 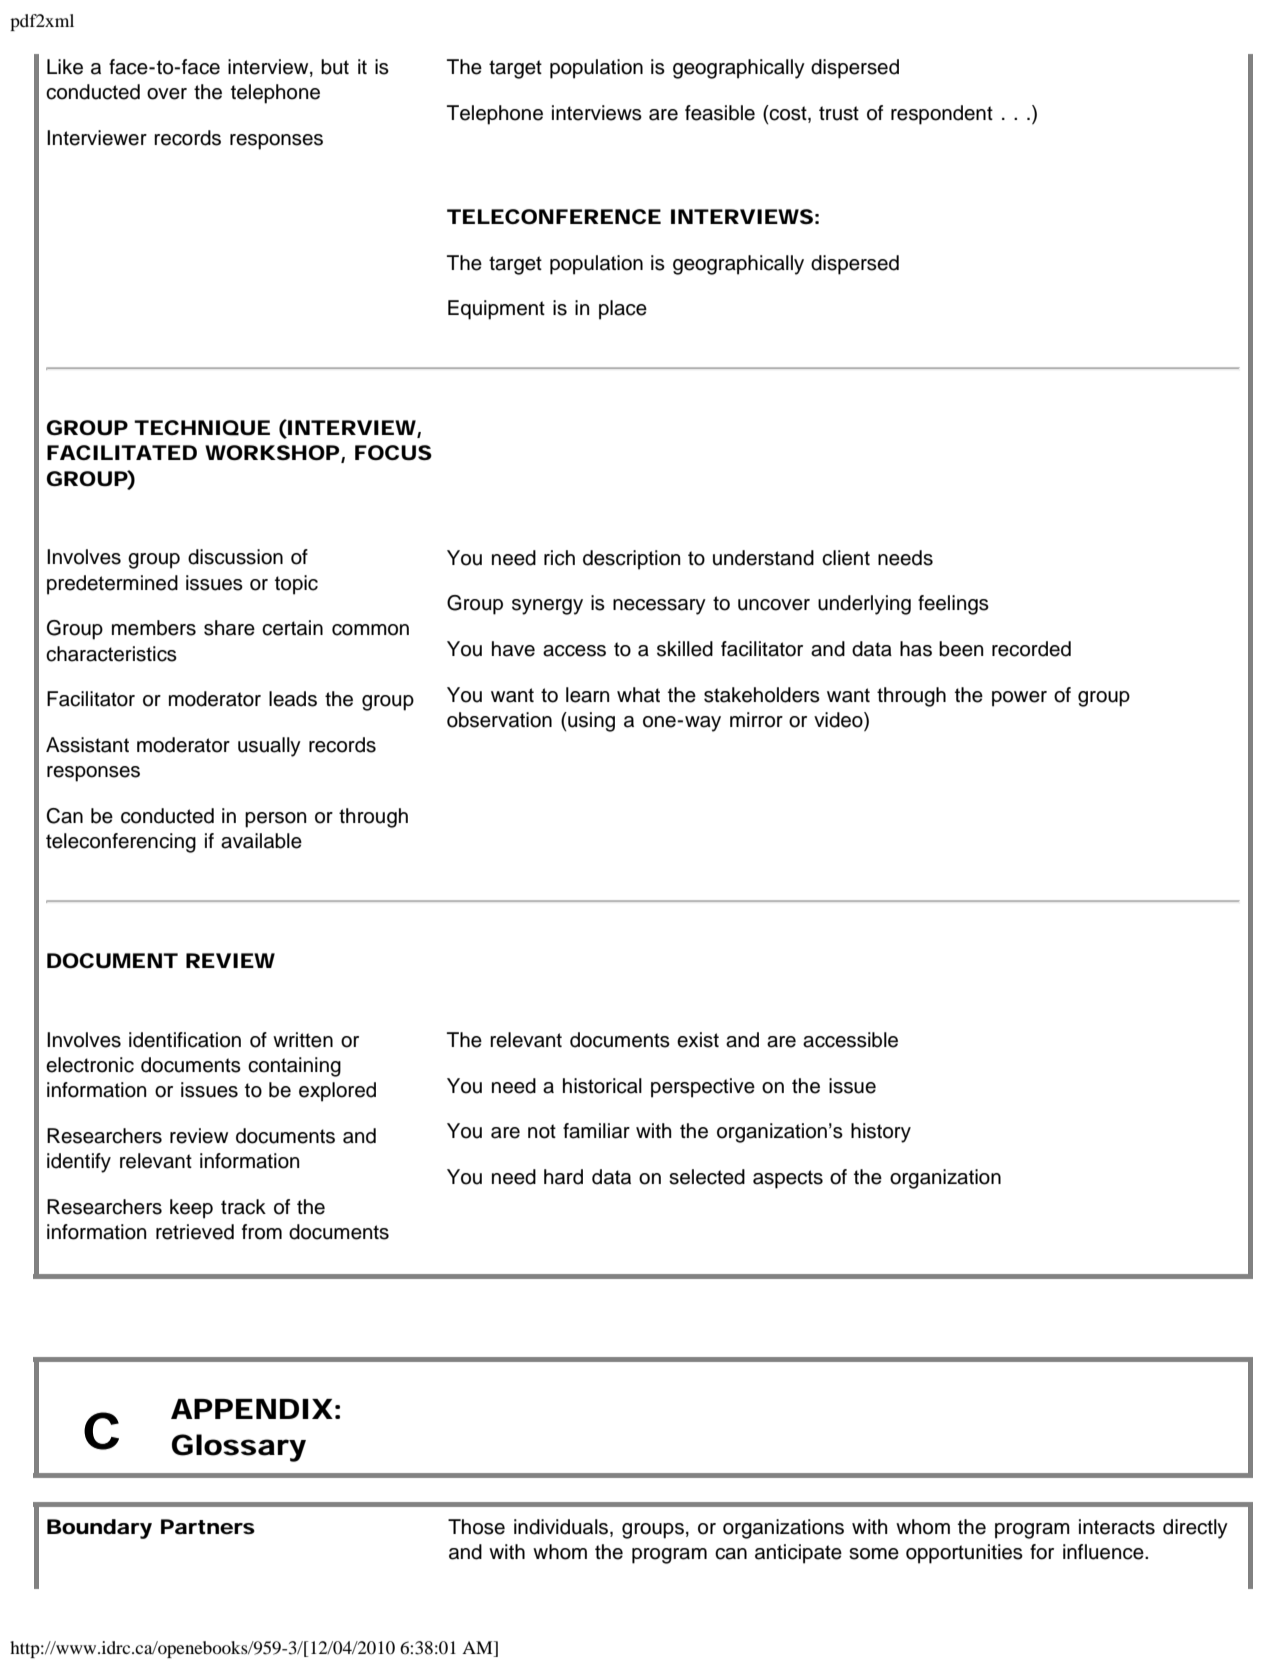 I want to click on identification, so click(x=185, y=1040).
